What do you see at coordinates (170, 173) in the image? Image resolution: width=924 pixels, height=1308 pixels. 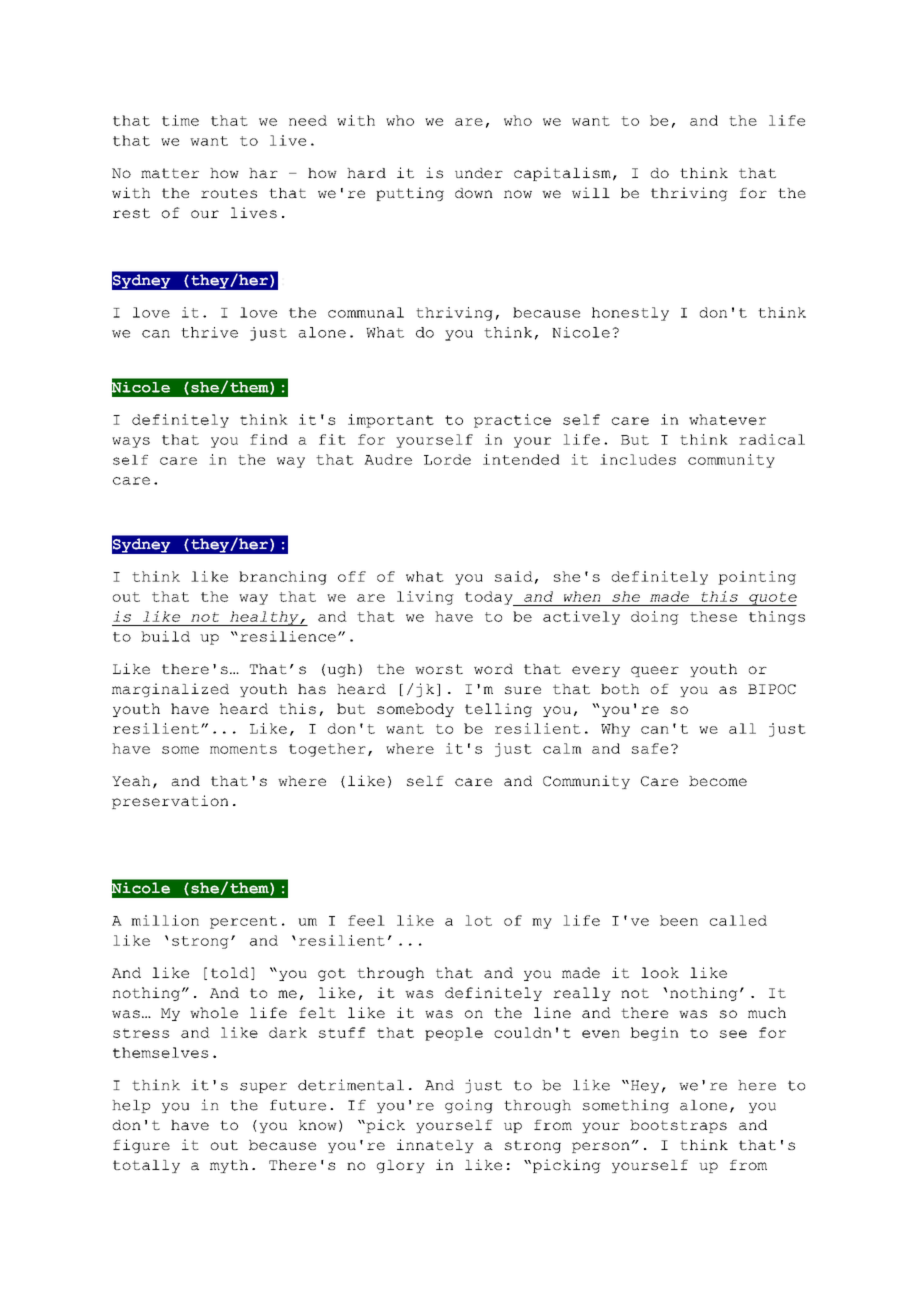 I see `matter` at bounding box center [170, 173].
